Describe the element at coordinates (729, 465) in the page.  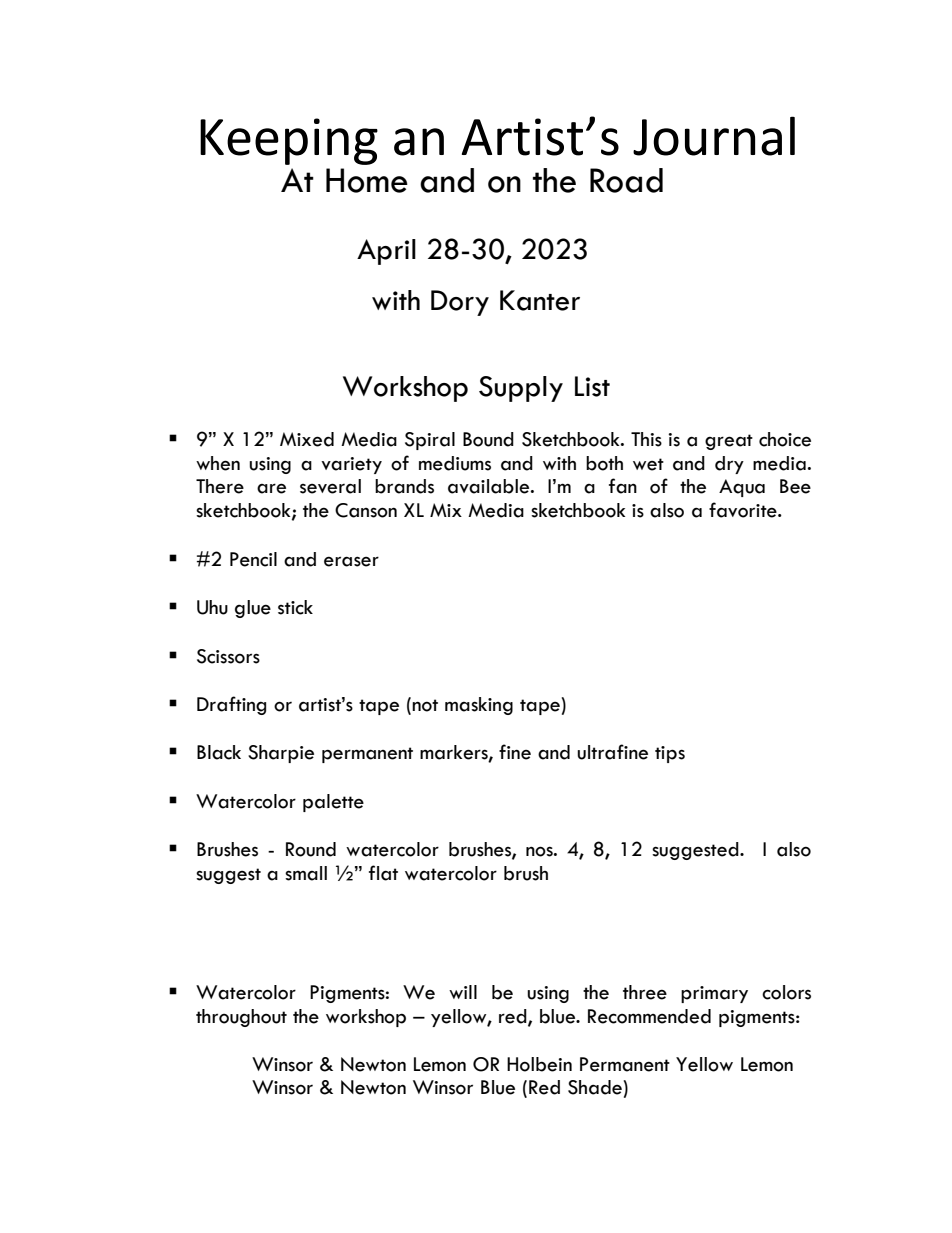
I see `dry` at that location.
